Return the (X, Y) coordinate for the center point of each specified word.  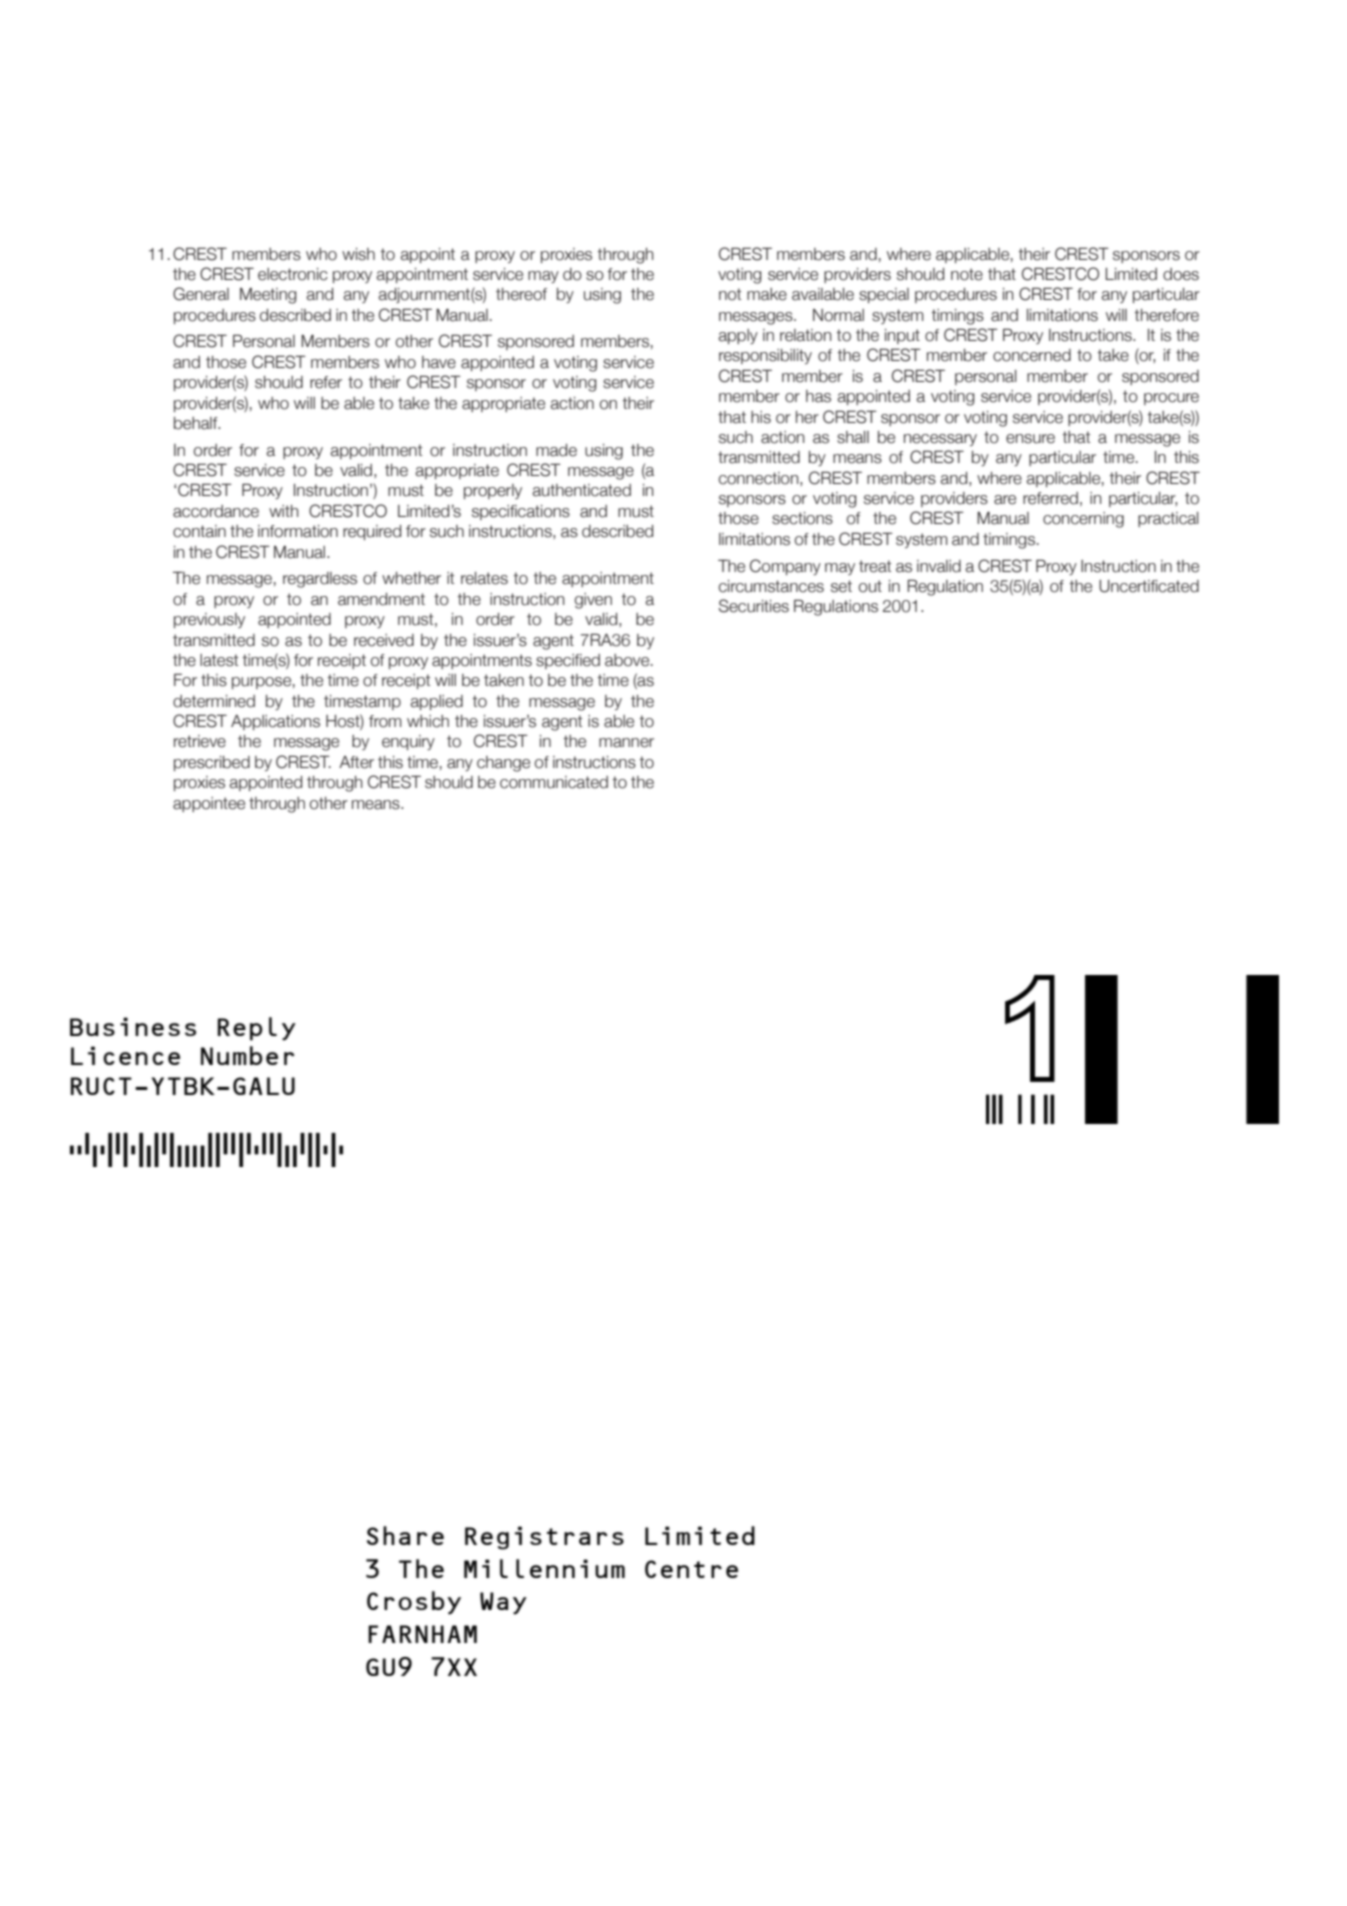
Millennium (544, 1568)
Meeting (268, 296)
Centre (691, 1569)
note (967, 274)
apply (738, 336)
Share (405, 1535)
